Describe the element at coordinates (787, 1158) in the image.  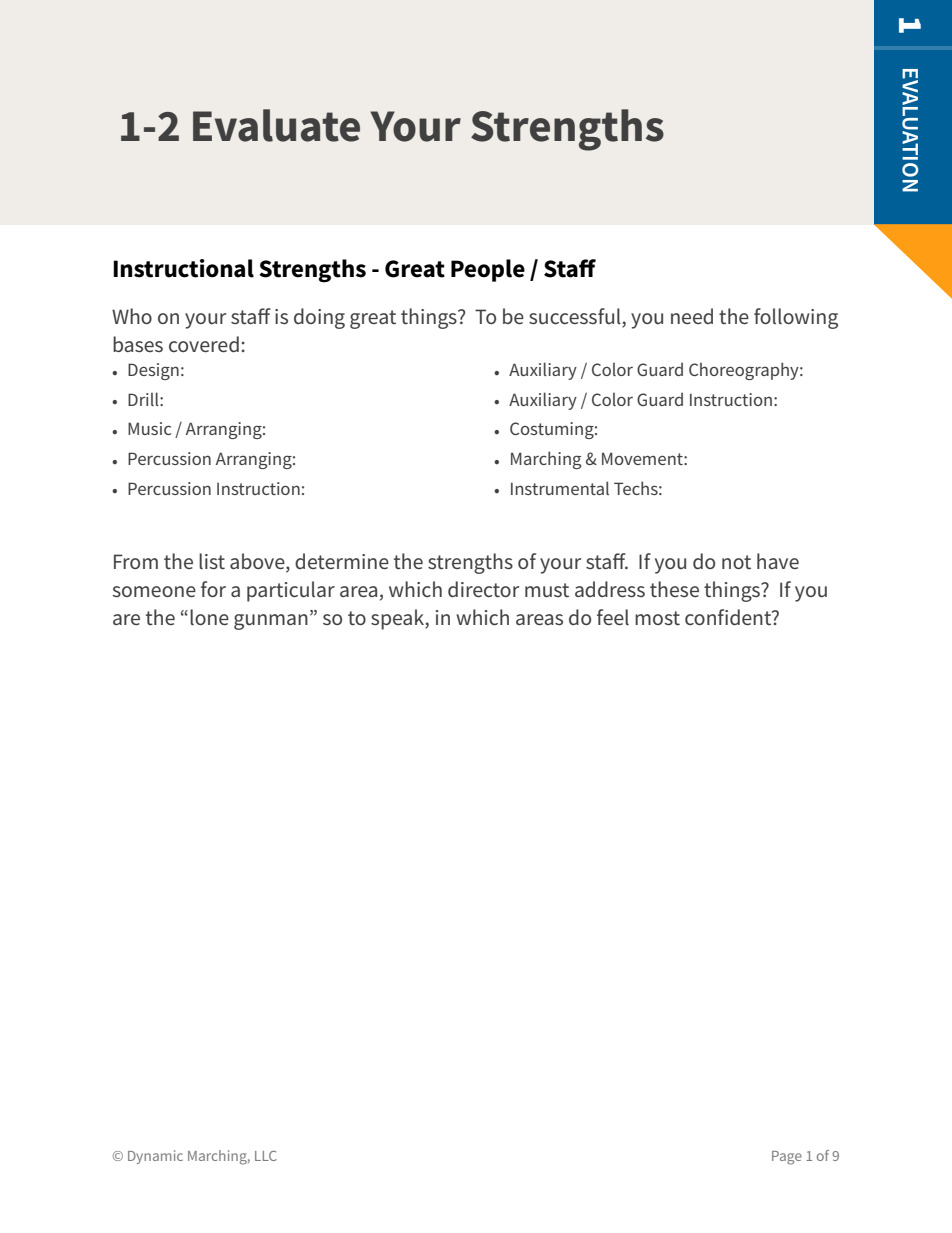
I see `Page` at that location.
